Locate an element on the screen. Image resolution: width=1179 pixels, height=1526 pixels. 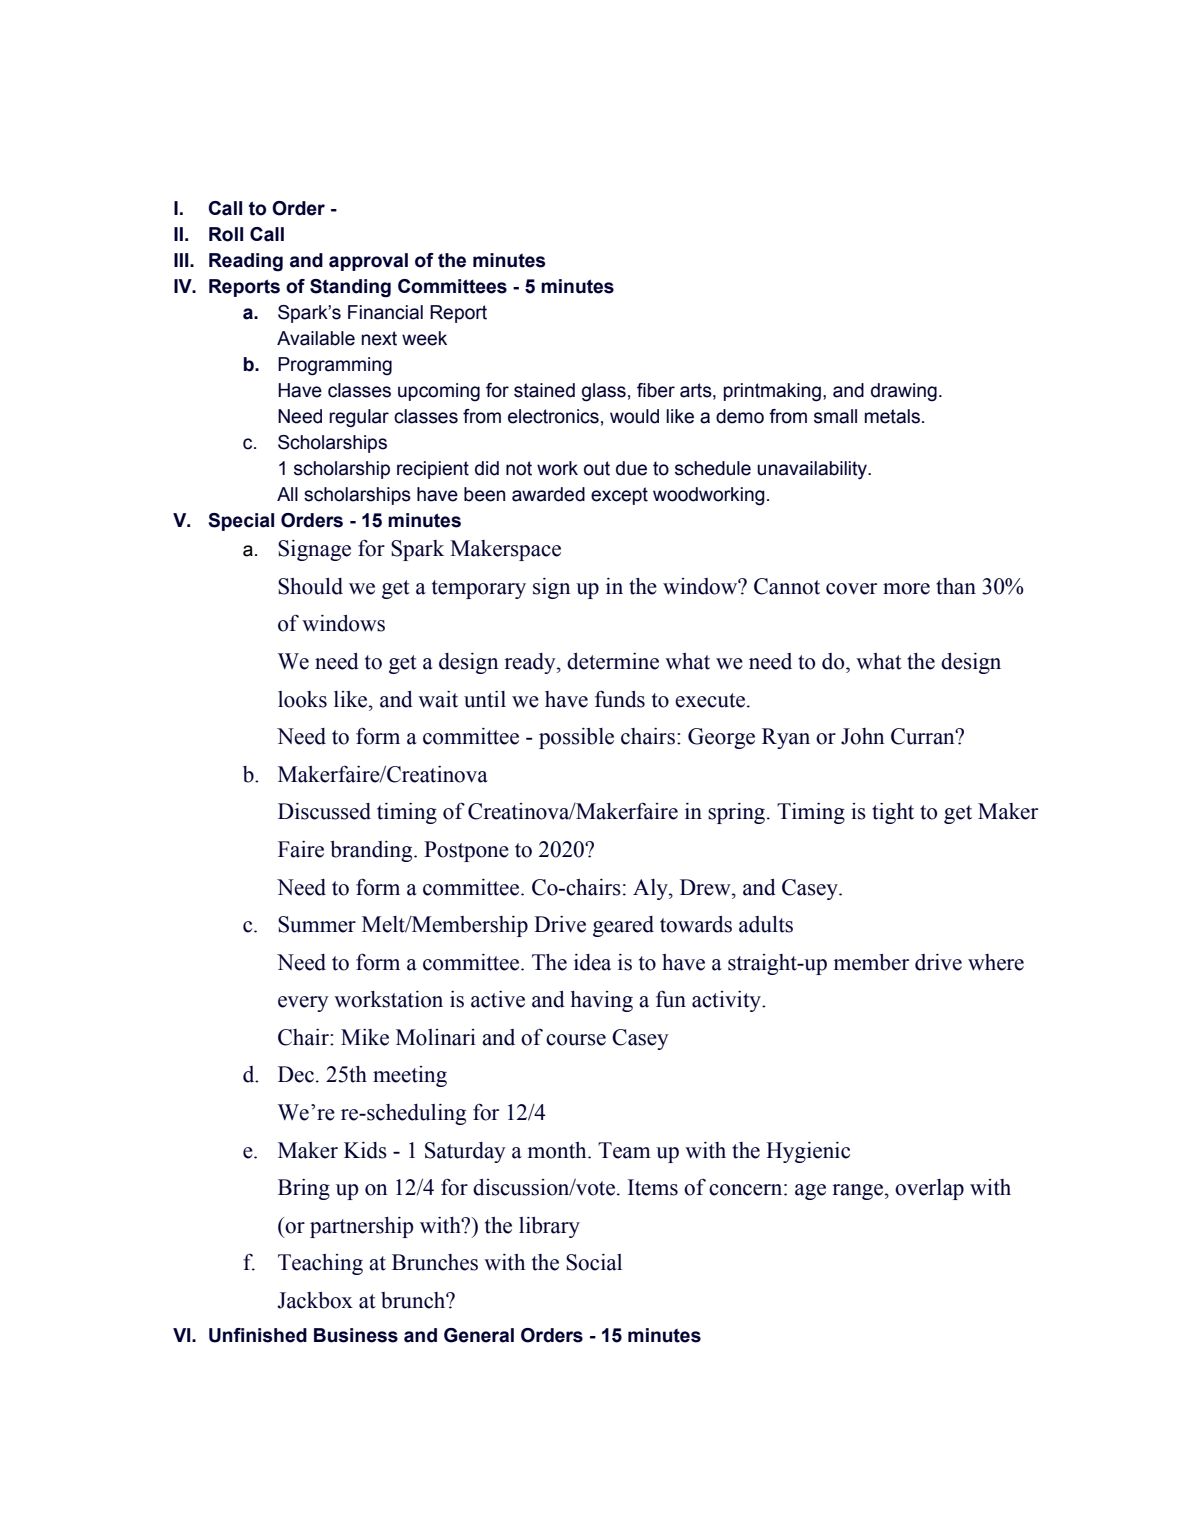
glass is located at coordinates (604, 392).
